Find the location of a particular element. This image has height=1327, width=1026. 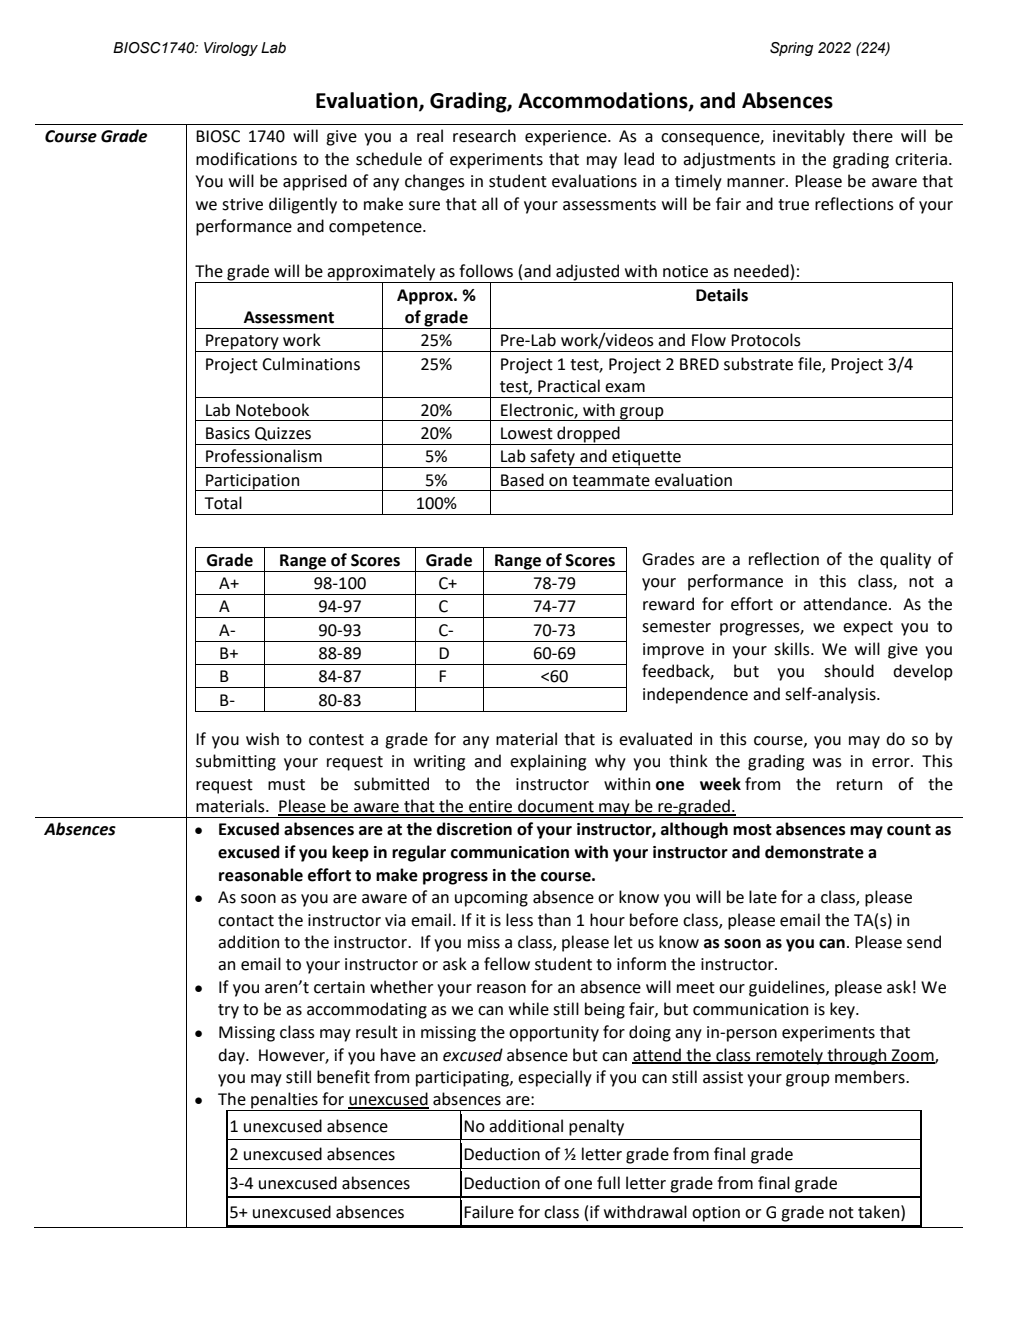

demonstrate is located at coordinates (814, 852).
